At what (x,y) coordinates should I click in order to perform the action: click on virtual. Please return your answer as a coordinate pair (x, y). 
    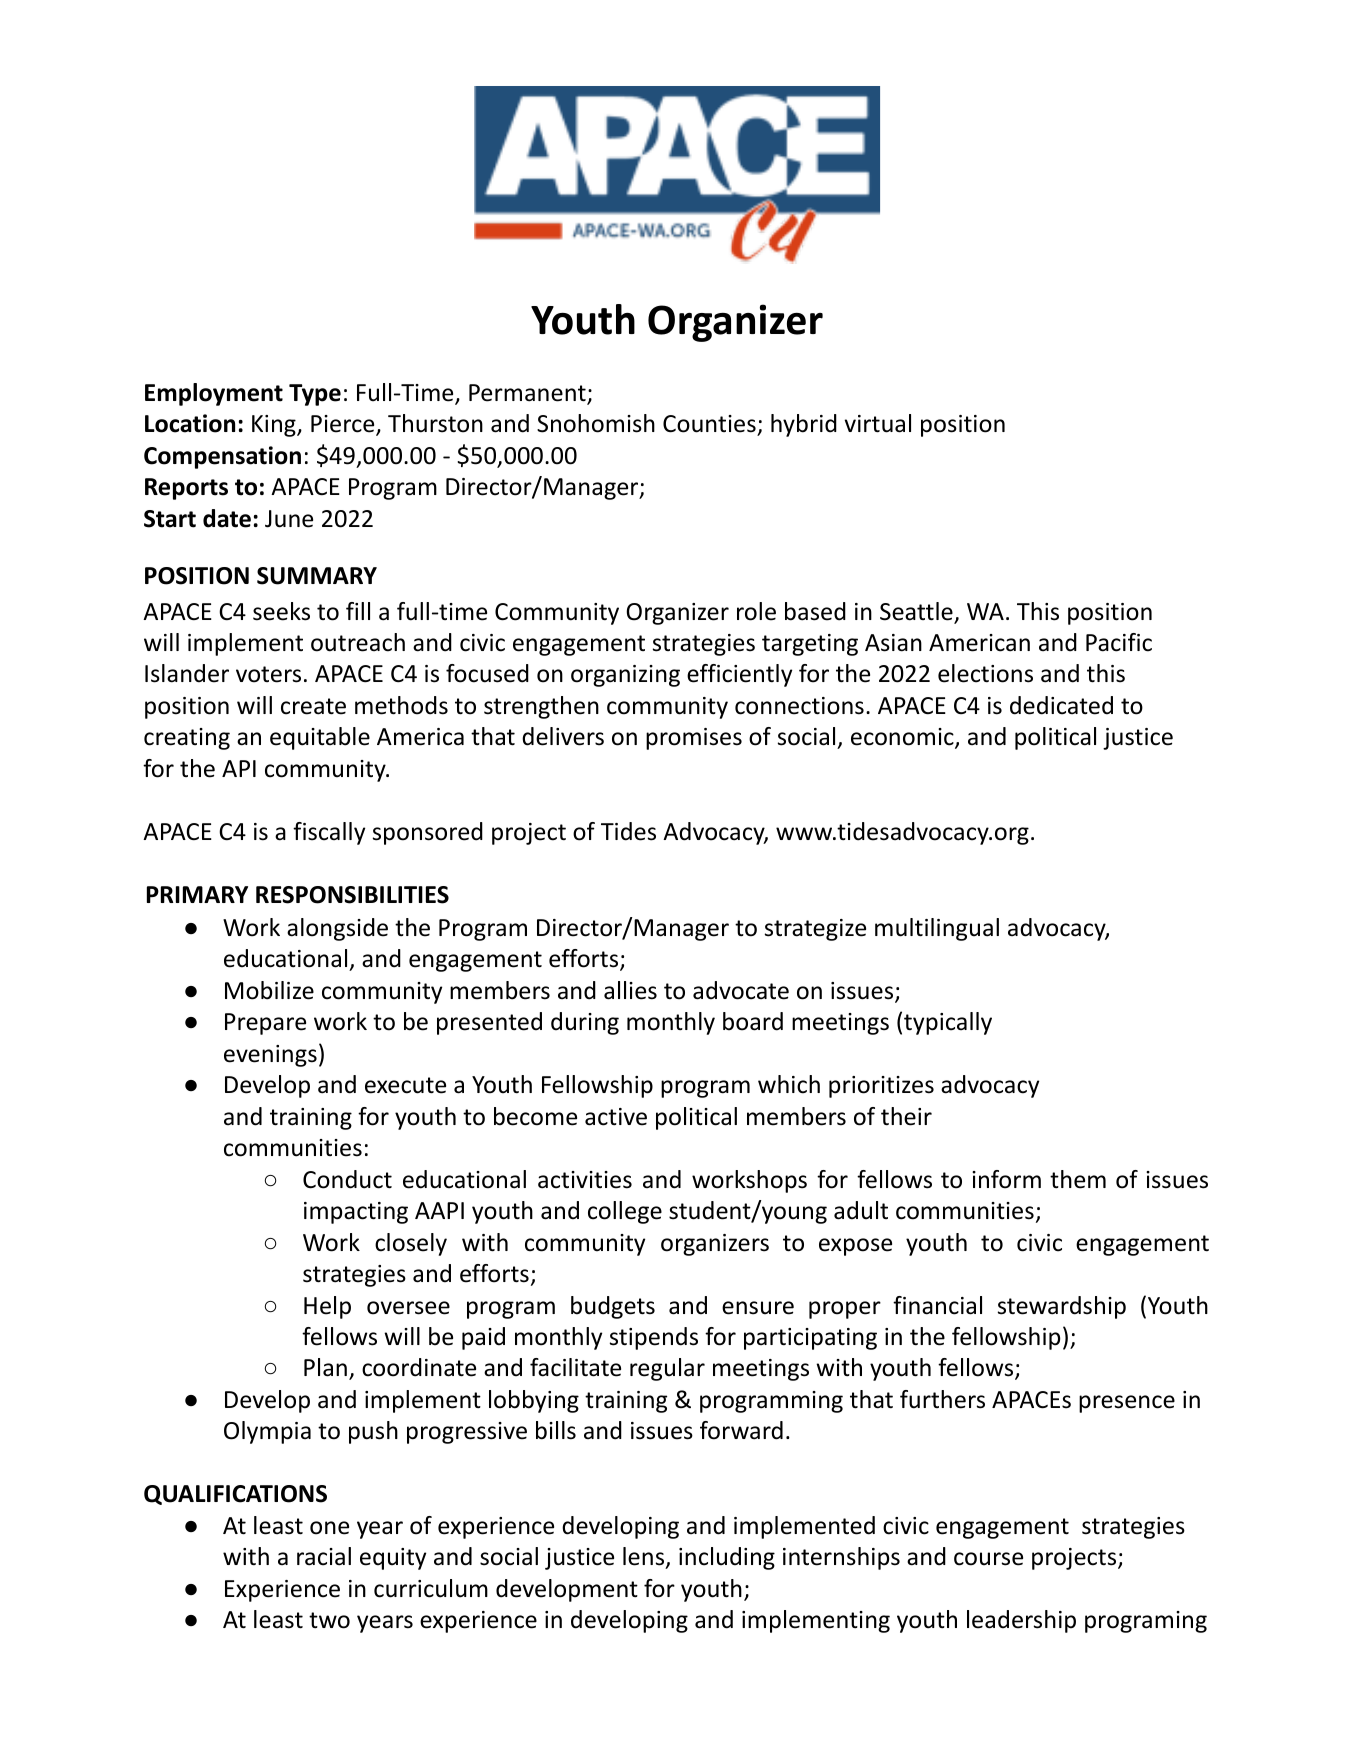
    Looking at the image, I should click on (877, 423).
